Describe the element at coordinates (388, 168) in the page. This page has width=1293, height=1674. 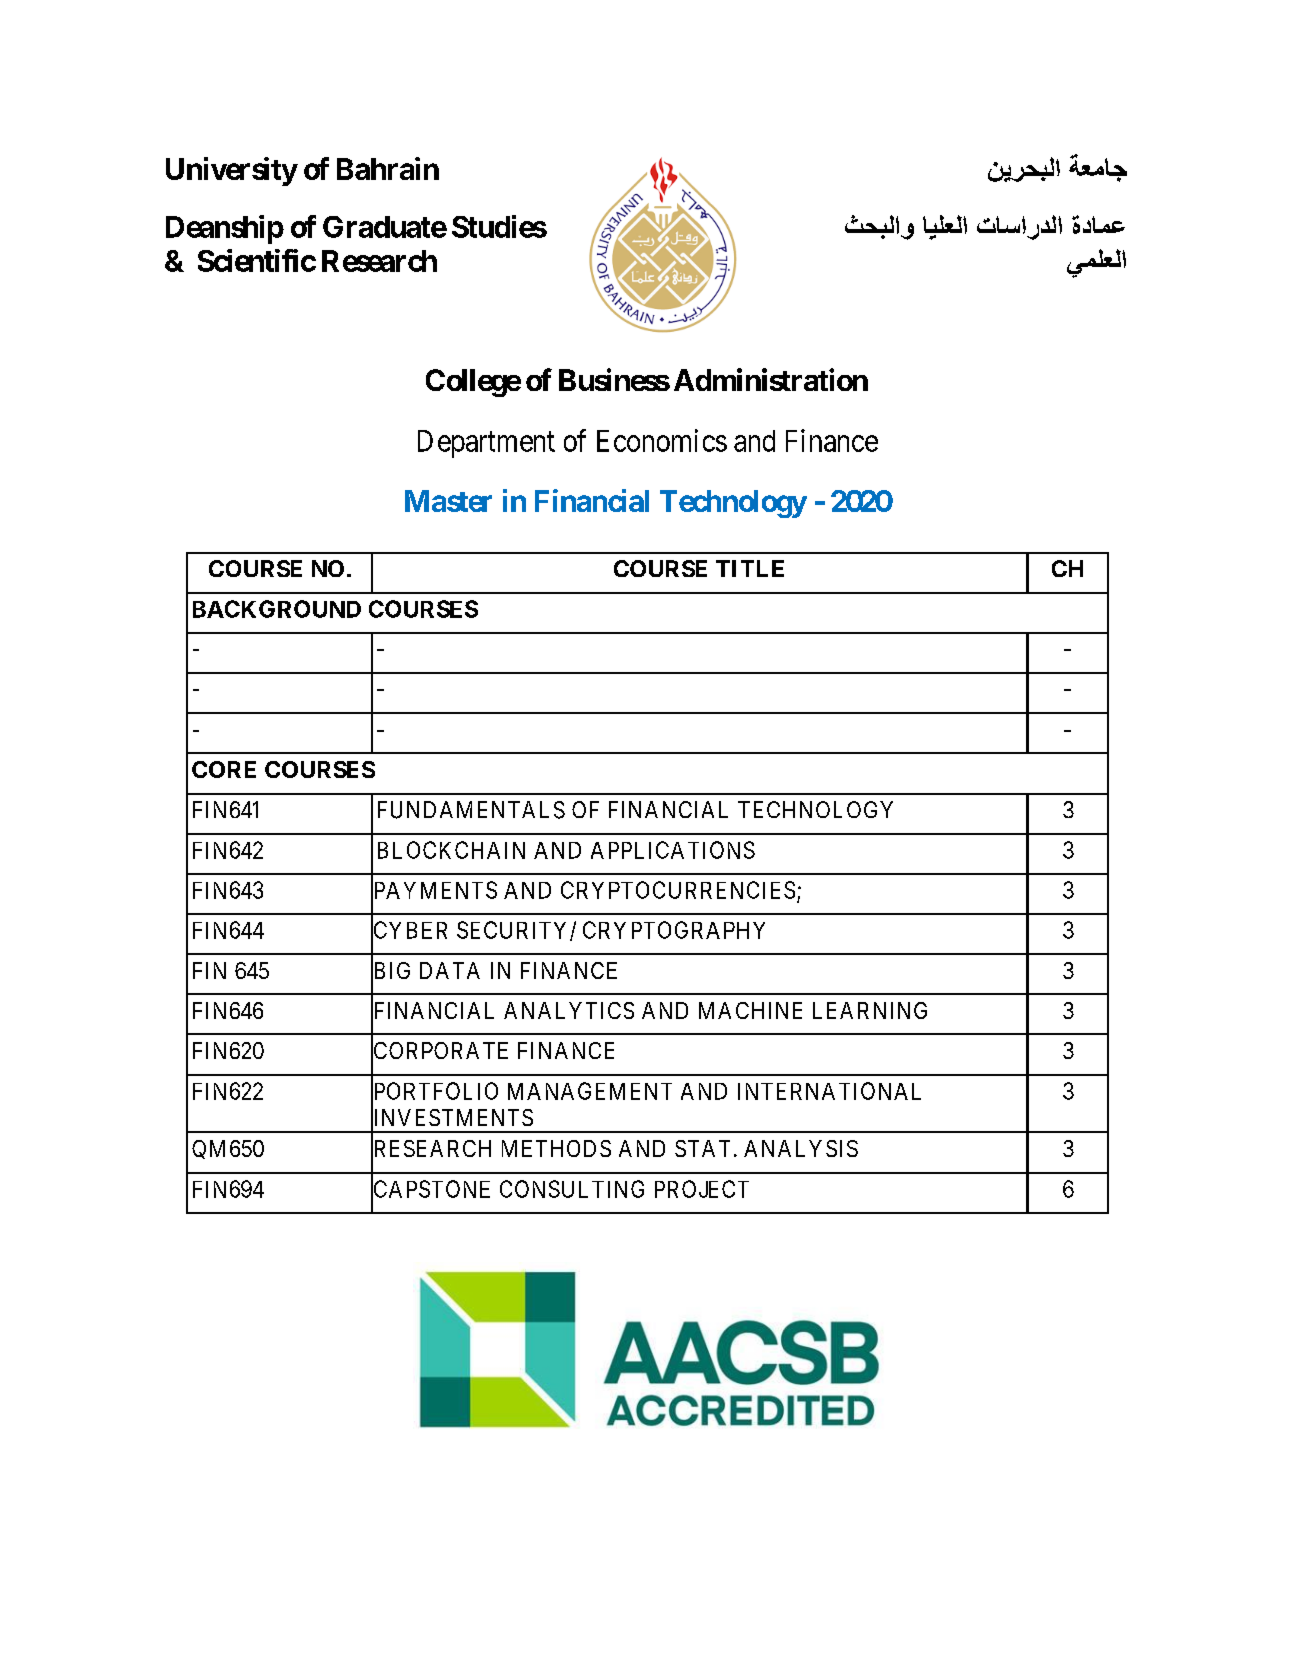
I see `Bahrain` at that location.
